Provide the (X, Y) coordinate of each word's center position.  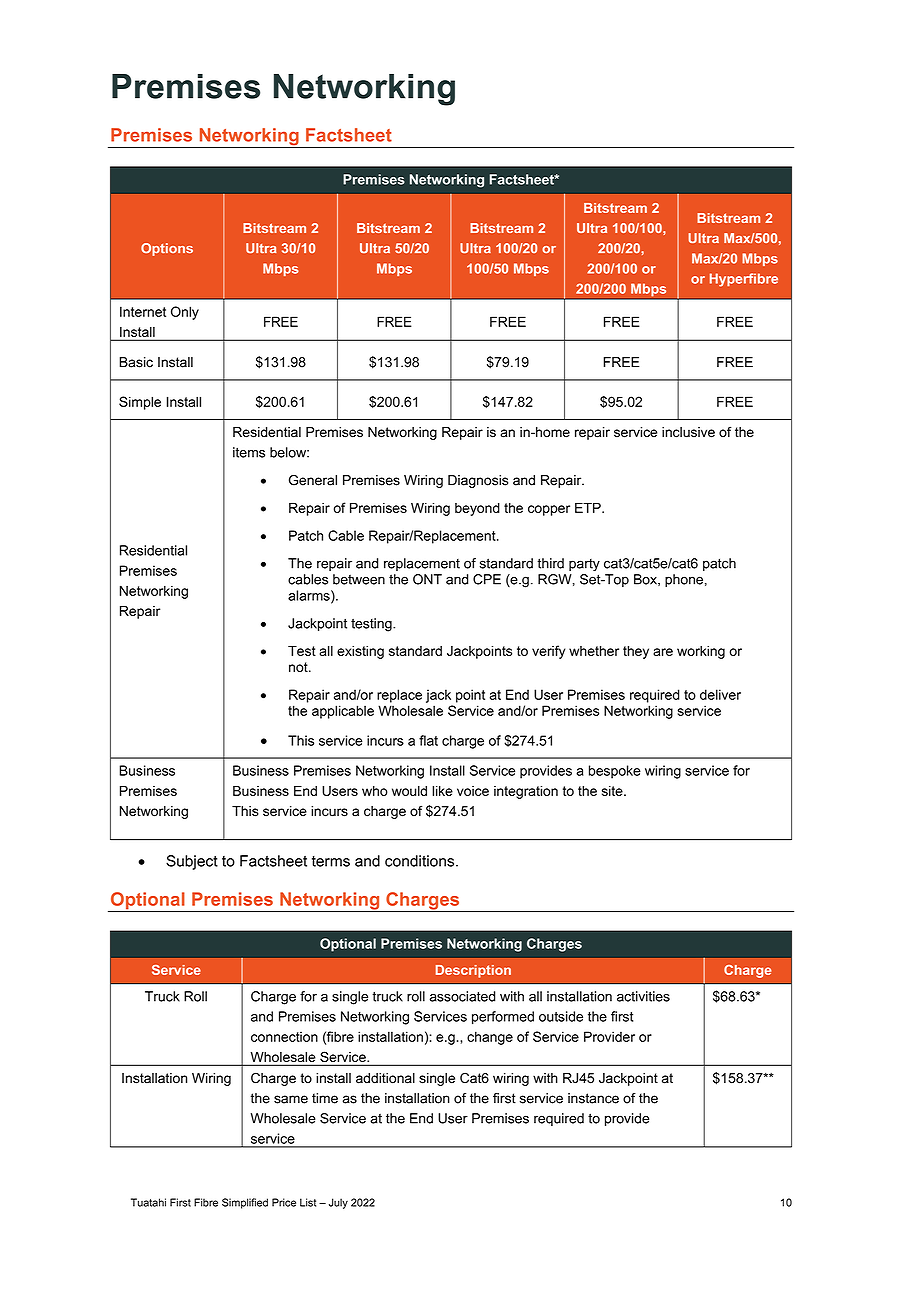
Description (473, 971)
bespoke (615, 772)
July (338, 1203)
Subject (192, 862)
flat (428, 740)
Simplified (245, 1203)
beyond (477, 509)
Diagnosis (478, 481)
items (249, 452)
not (299, 667)
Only (185, 313)
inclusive (688, 432)
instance (593, 1098)
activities (643, 996)
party (584, 565)
